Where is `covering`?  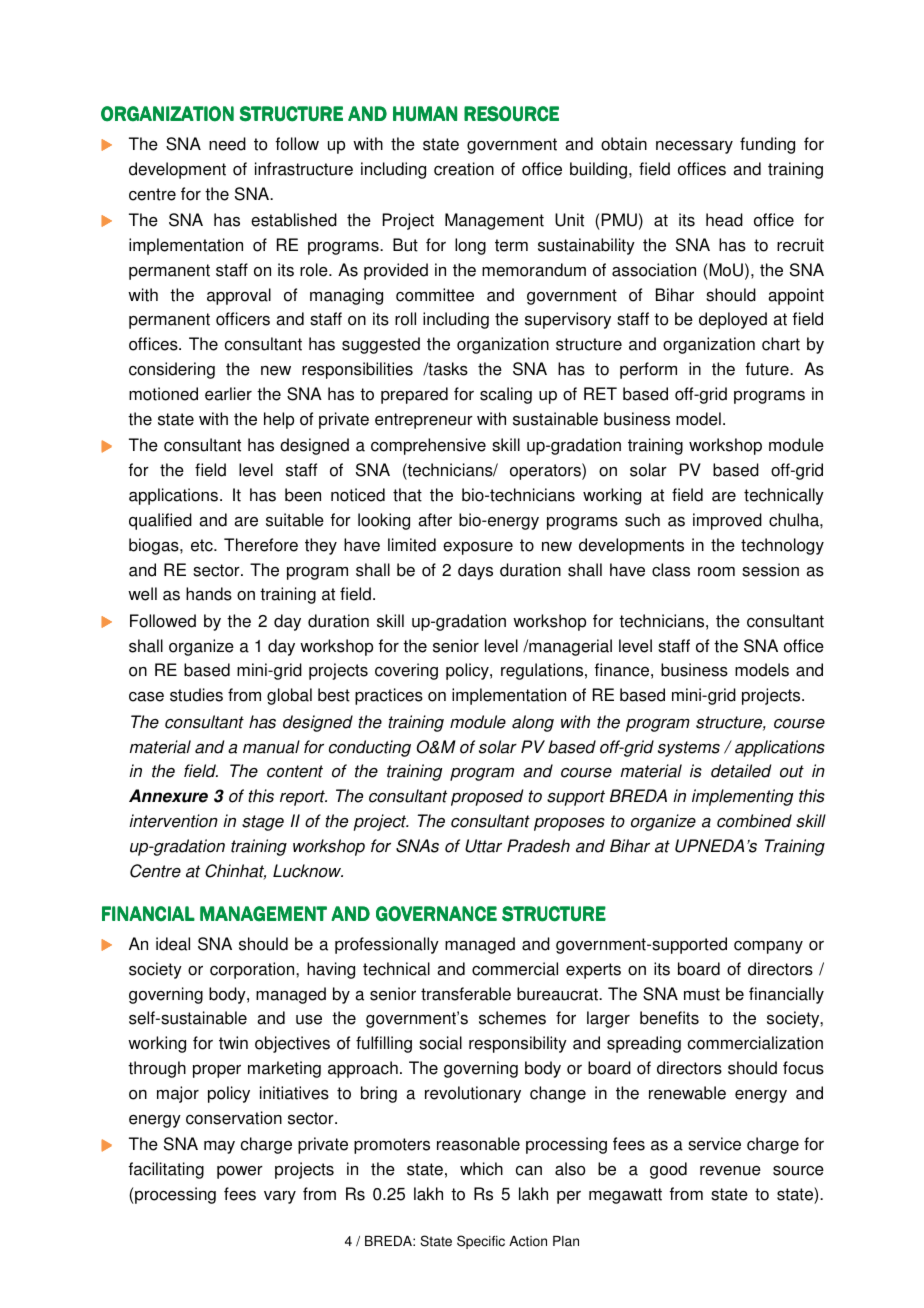
covering is located at coordinates (406, 671).
